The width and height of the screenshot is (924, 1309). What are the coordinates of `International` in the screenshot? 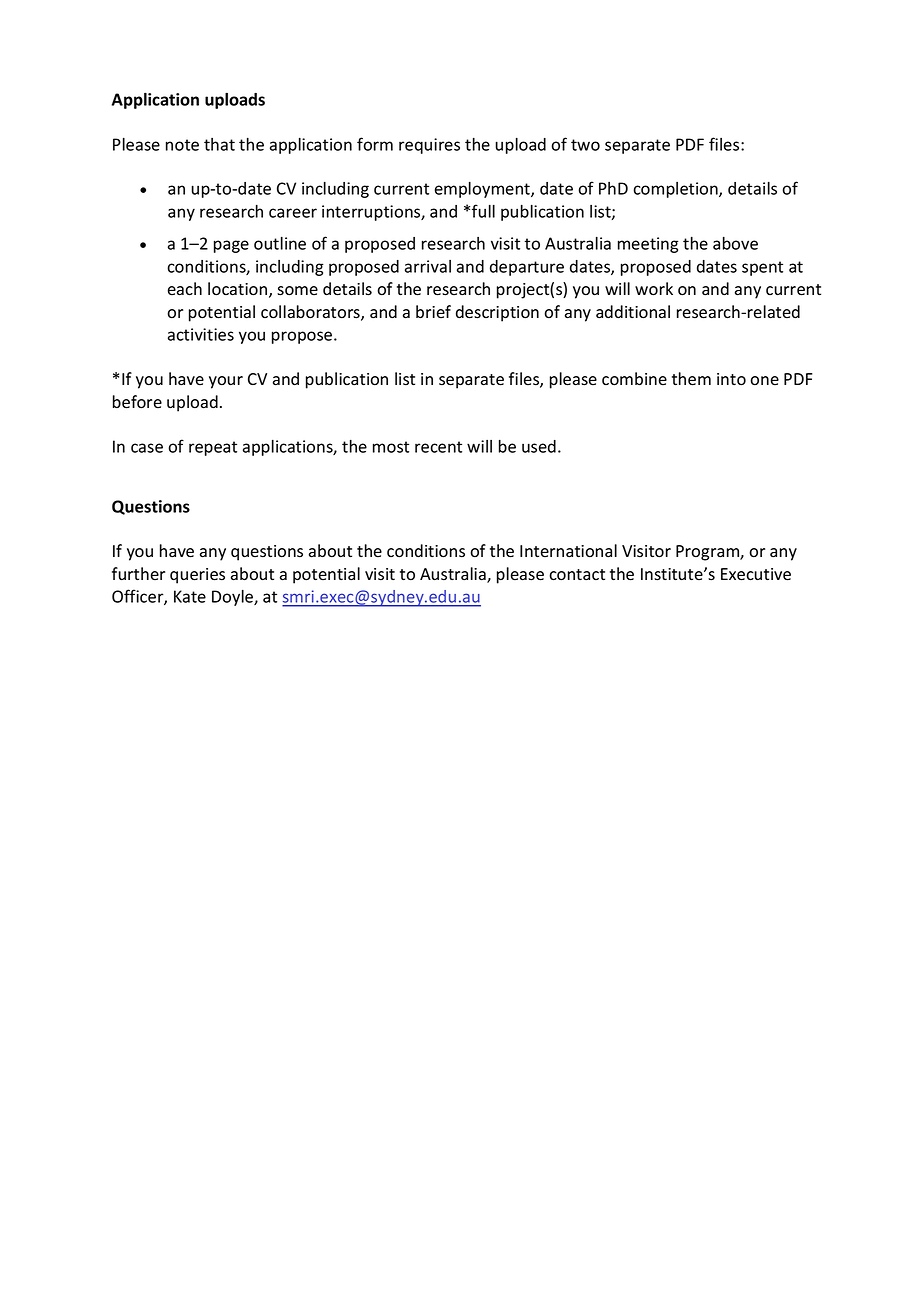 It's located at (568, 551).
